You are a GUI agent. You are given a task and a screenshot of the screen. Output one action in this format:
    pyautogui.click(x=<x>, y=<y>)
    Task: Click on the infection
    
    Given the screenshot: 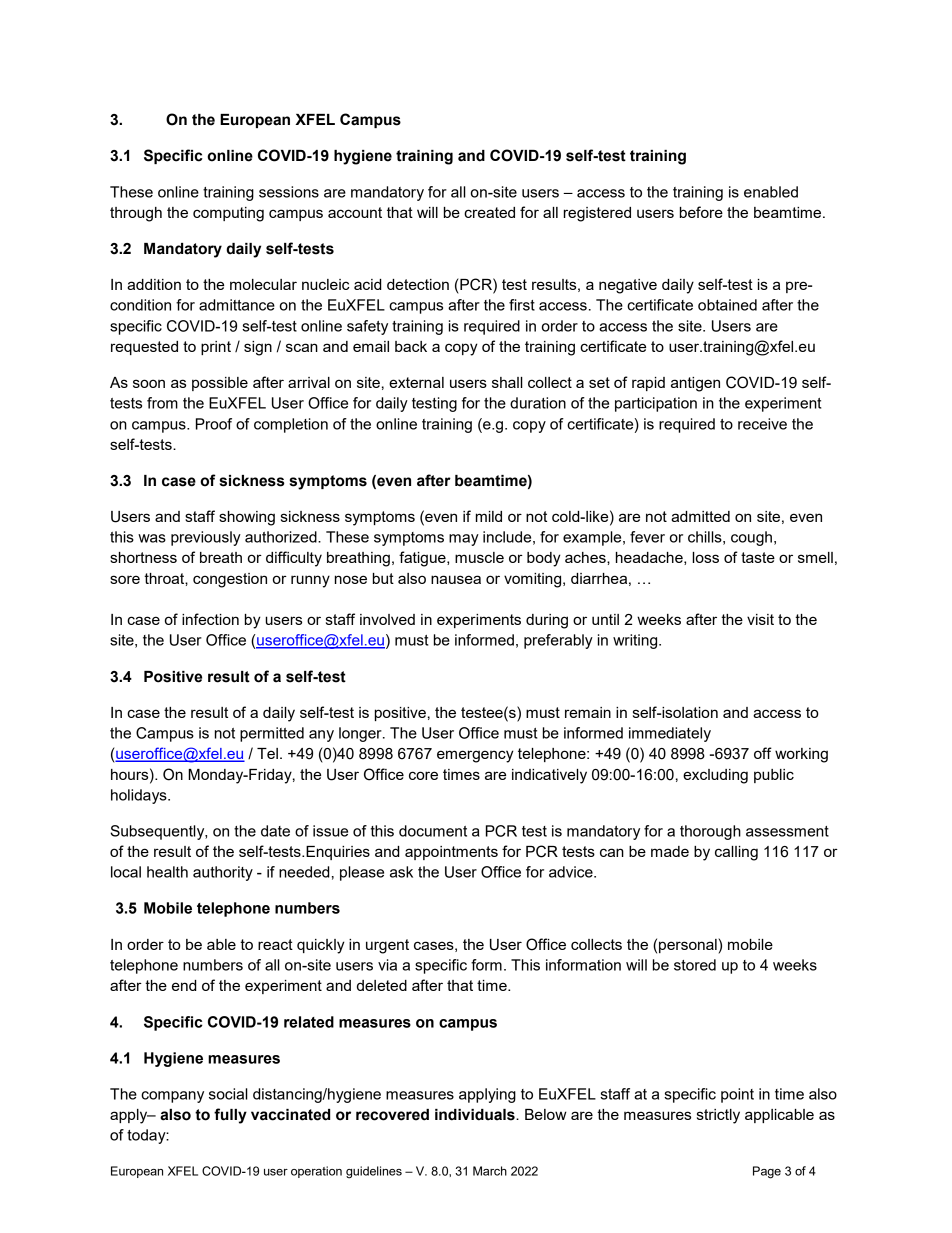 What is the action you would take?
    pyautogui.click(x=210, y=619)
